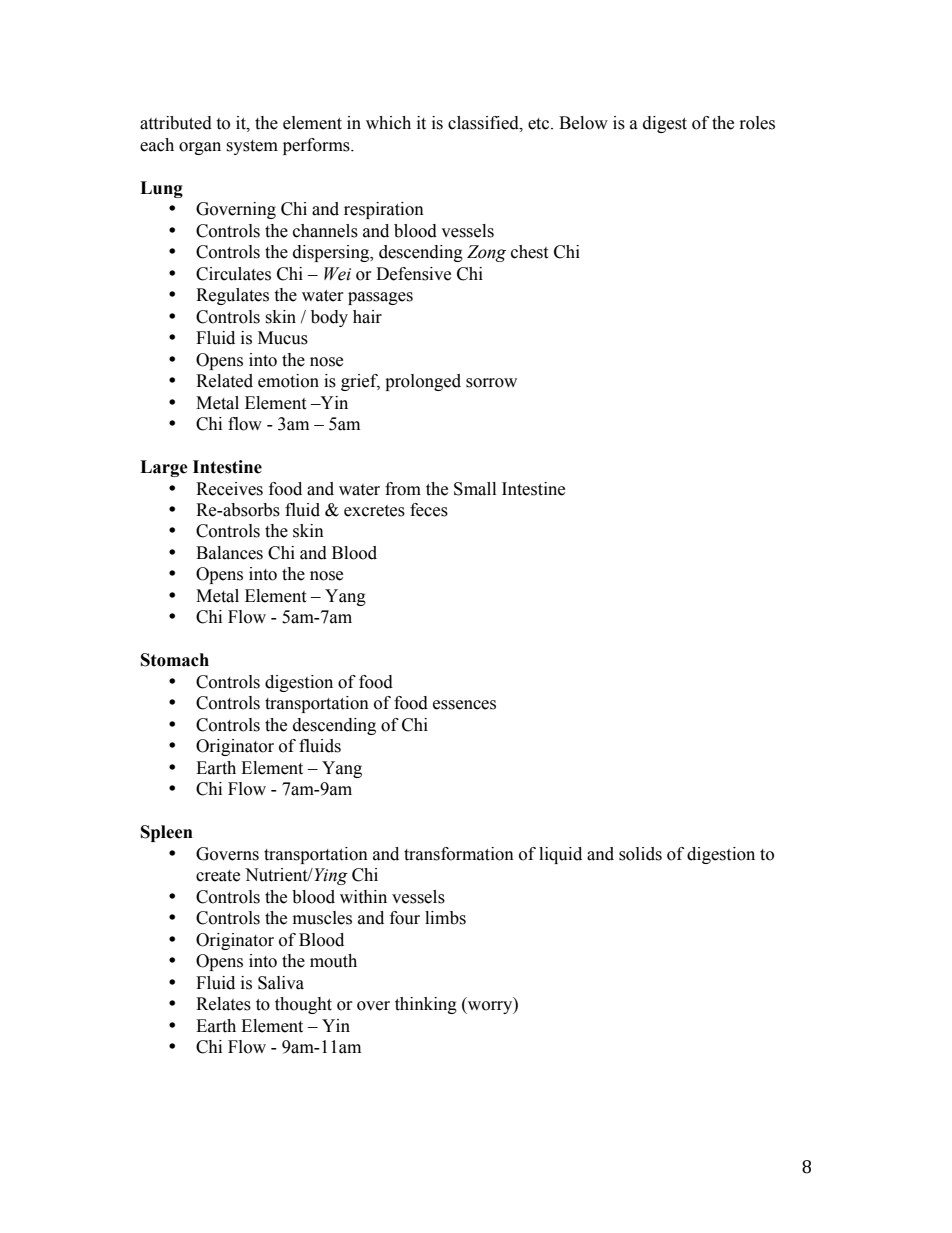  I want to click on sorrow, so click(491, 383).
